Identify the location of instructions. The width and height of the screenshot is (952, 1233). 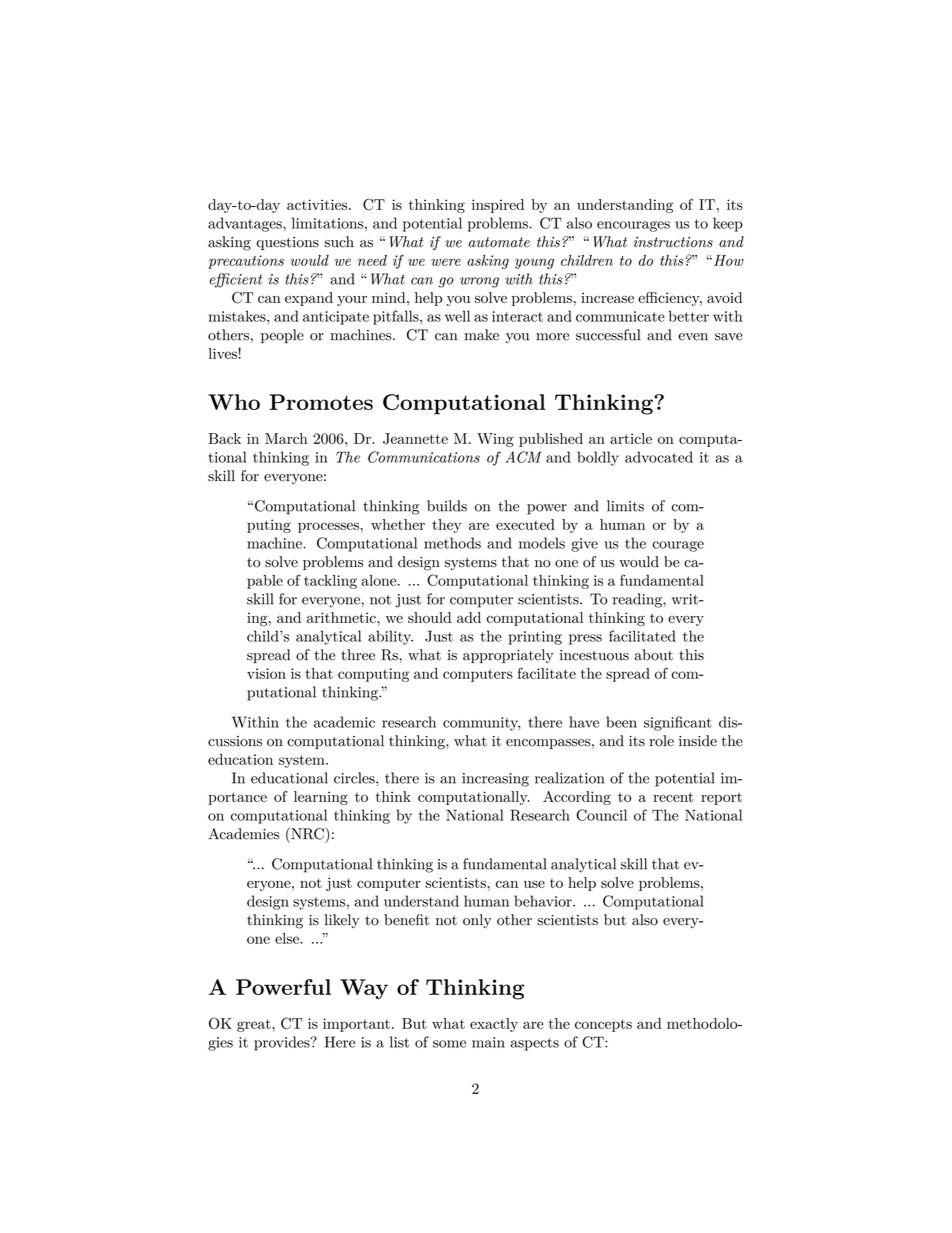
(673, 242).
